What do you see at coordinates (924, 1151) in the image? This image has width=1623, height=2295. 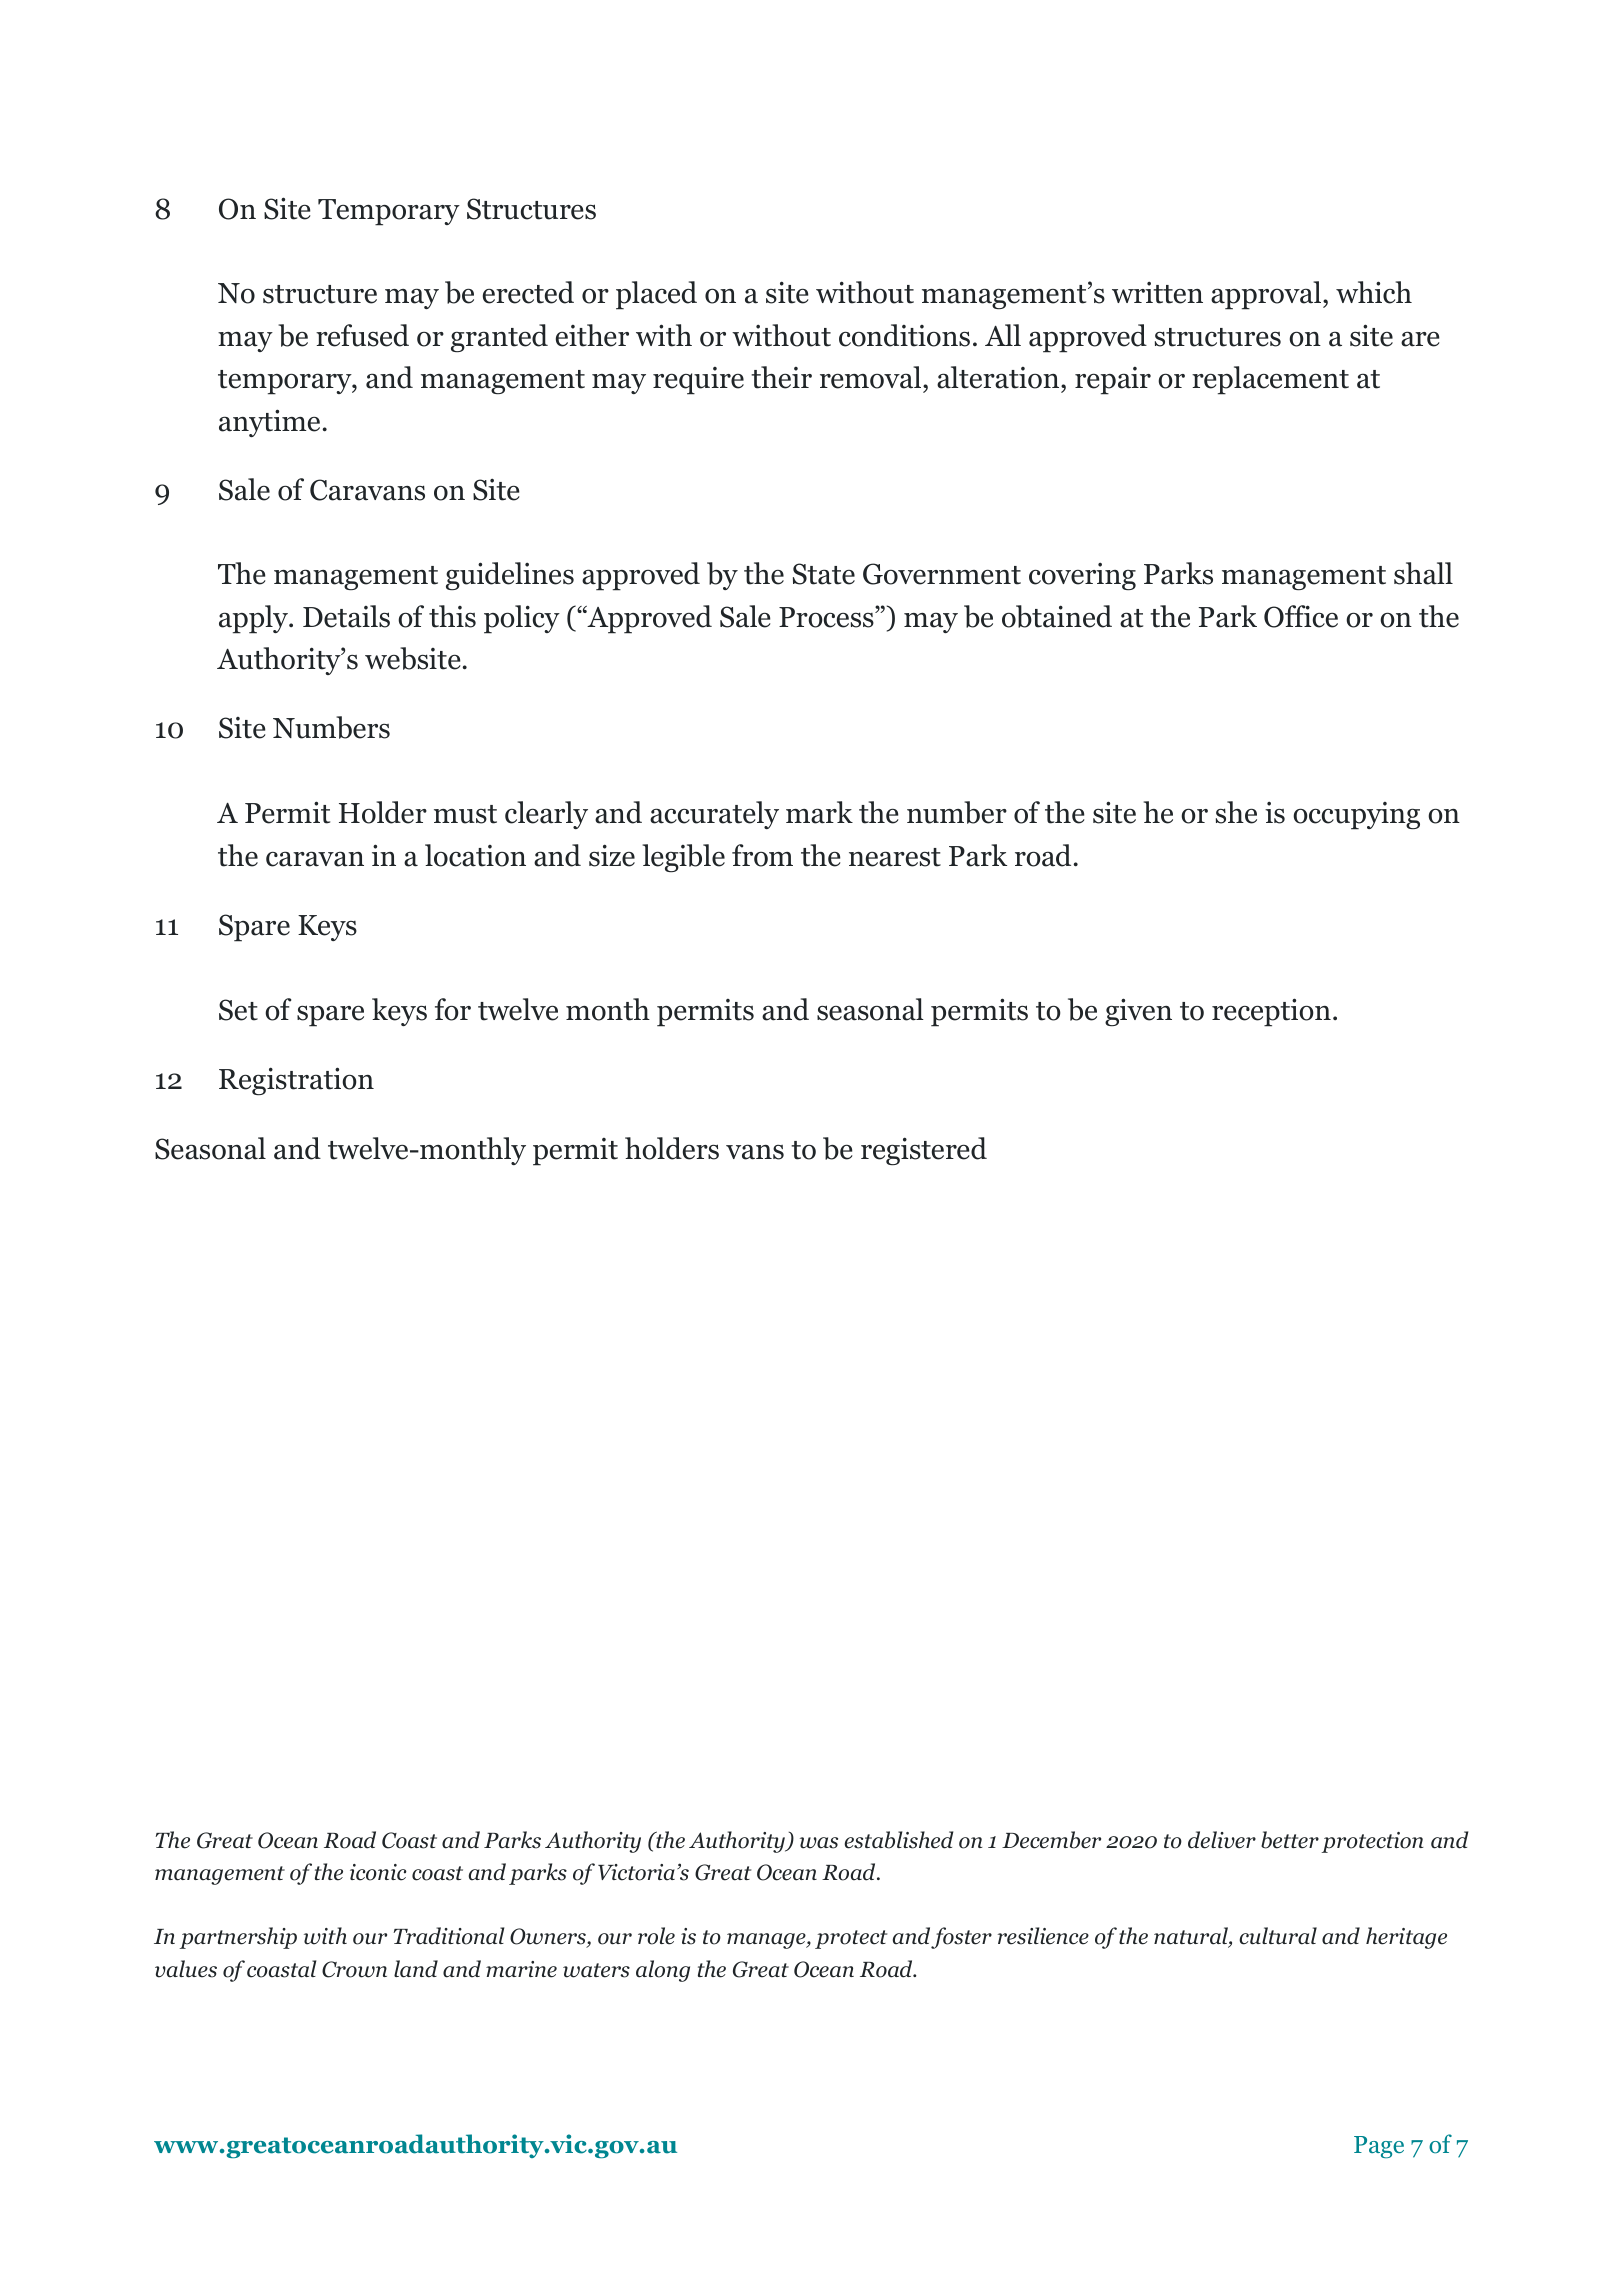 I see `registered` at bounding box center [924, 1151].
